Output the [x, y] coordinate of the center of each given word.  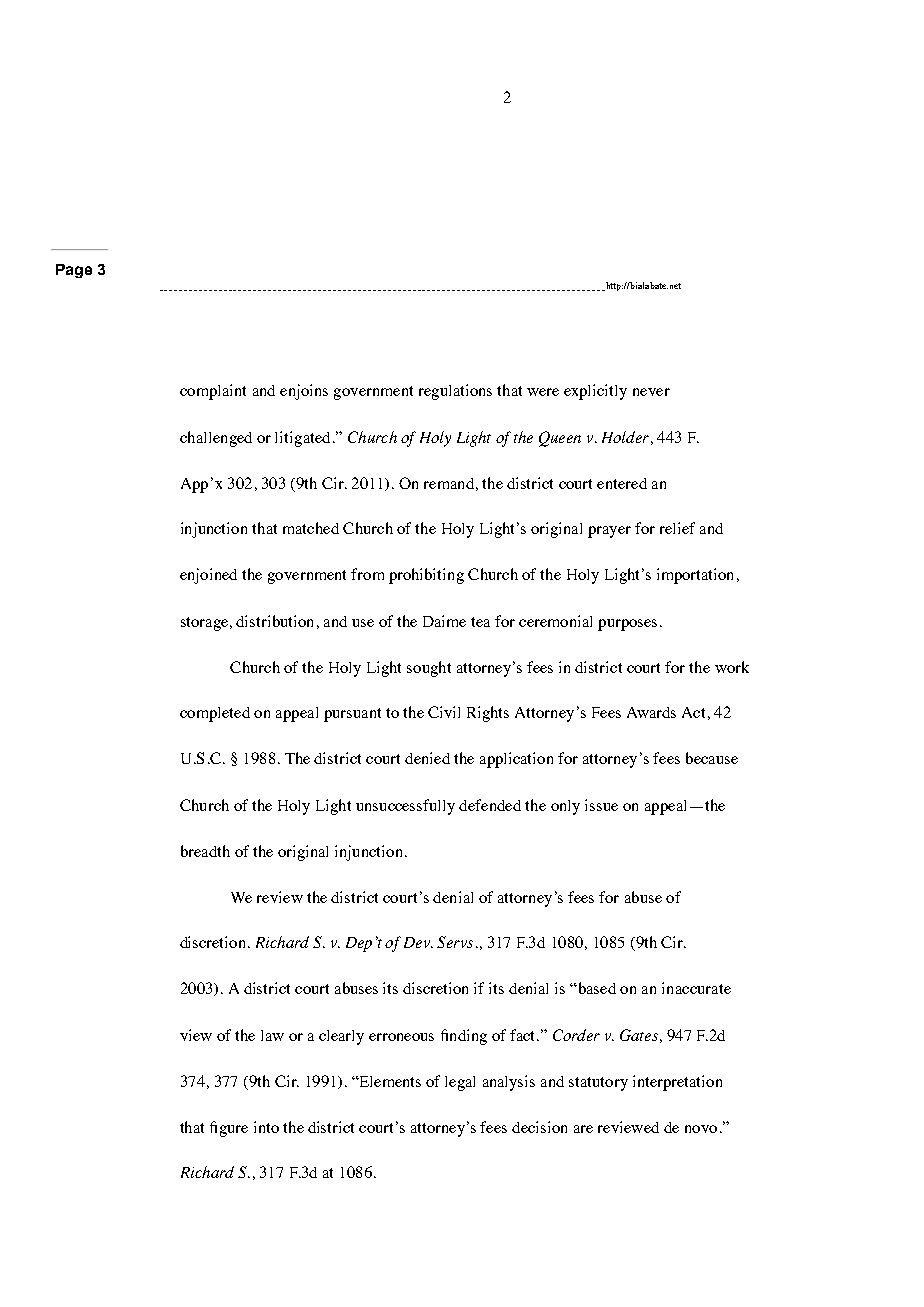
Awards [651, 712]
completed [215, 714]
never [651, 392]
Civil [444, 712]
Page [74, 271]
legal [460, 1083]
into [266, 1127]
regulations [455, 392]
